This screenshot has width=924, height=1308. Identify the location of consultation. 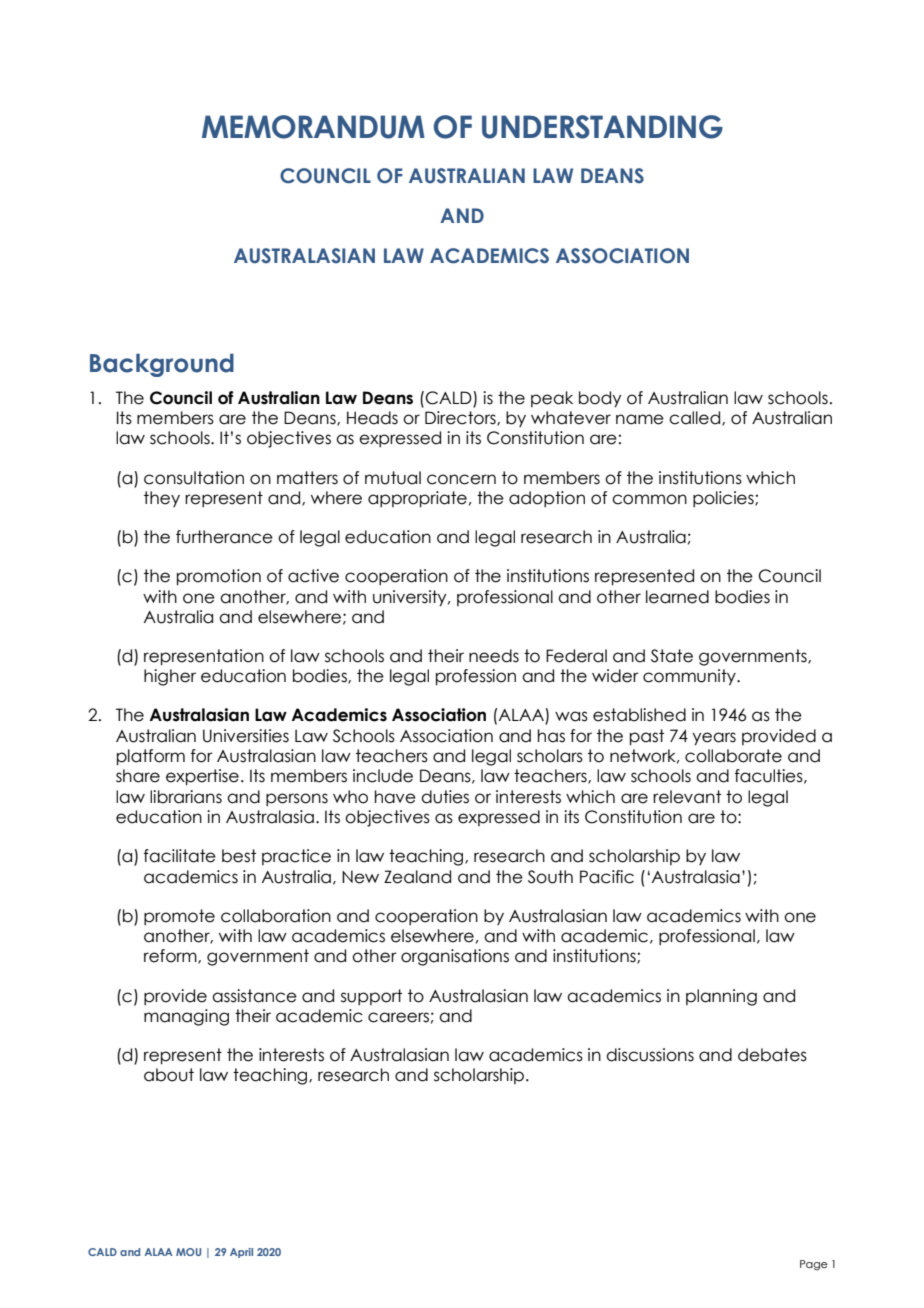
(194, 478).
